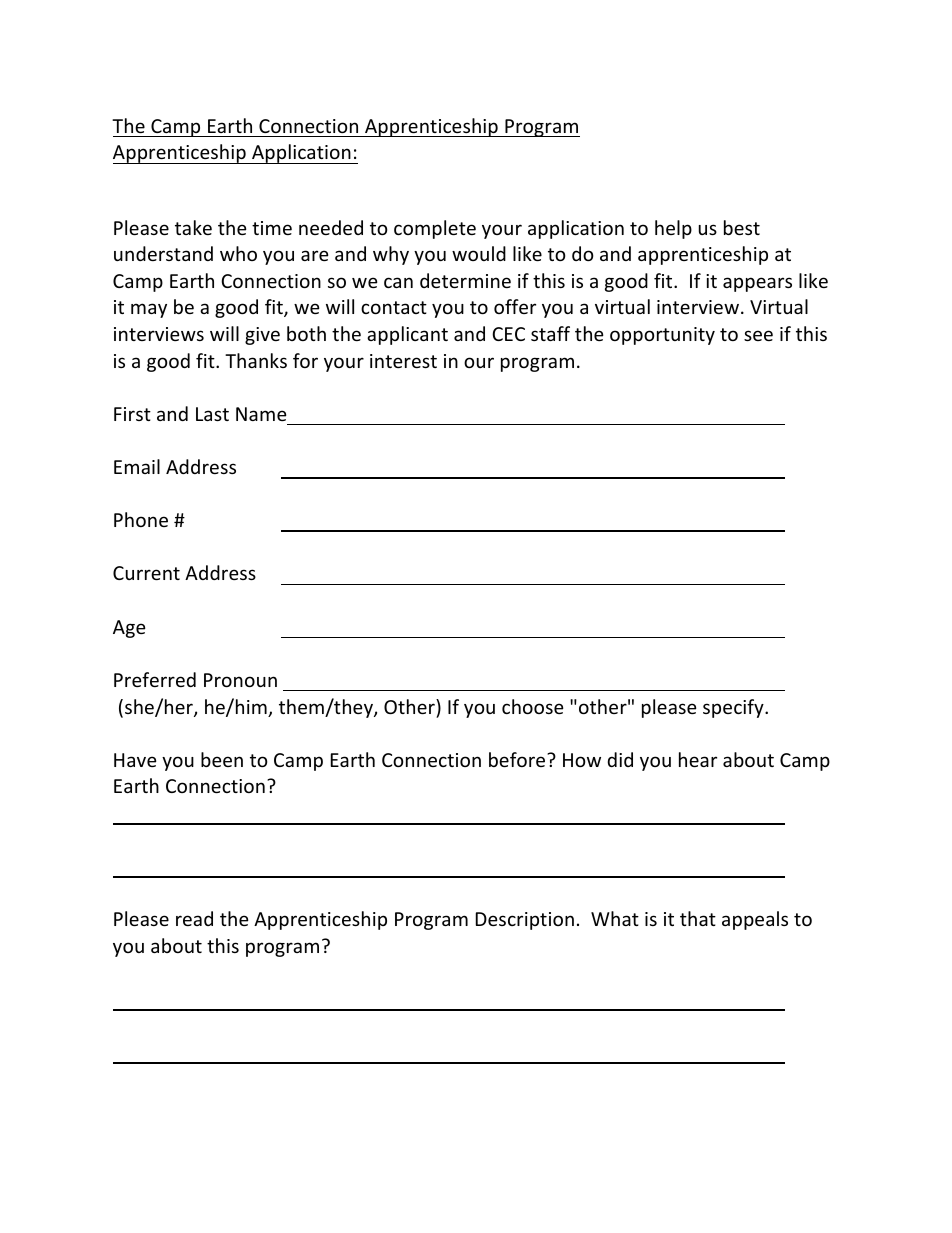  What do you see at coordinates (194, 918) in the screenshot?
I see `read` at bounding box center [194, 918].
